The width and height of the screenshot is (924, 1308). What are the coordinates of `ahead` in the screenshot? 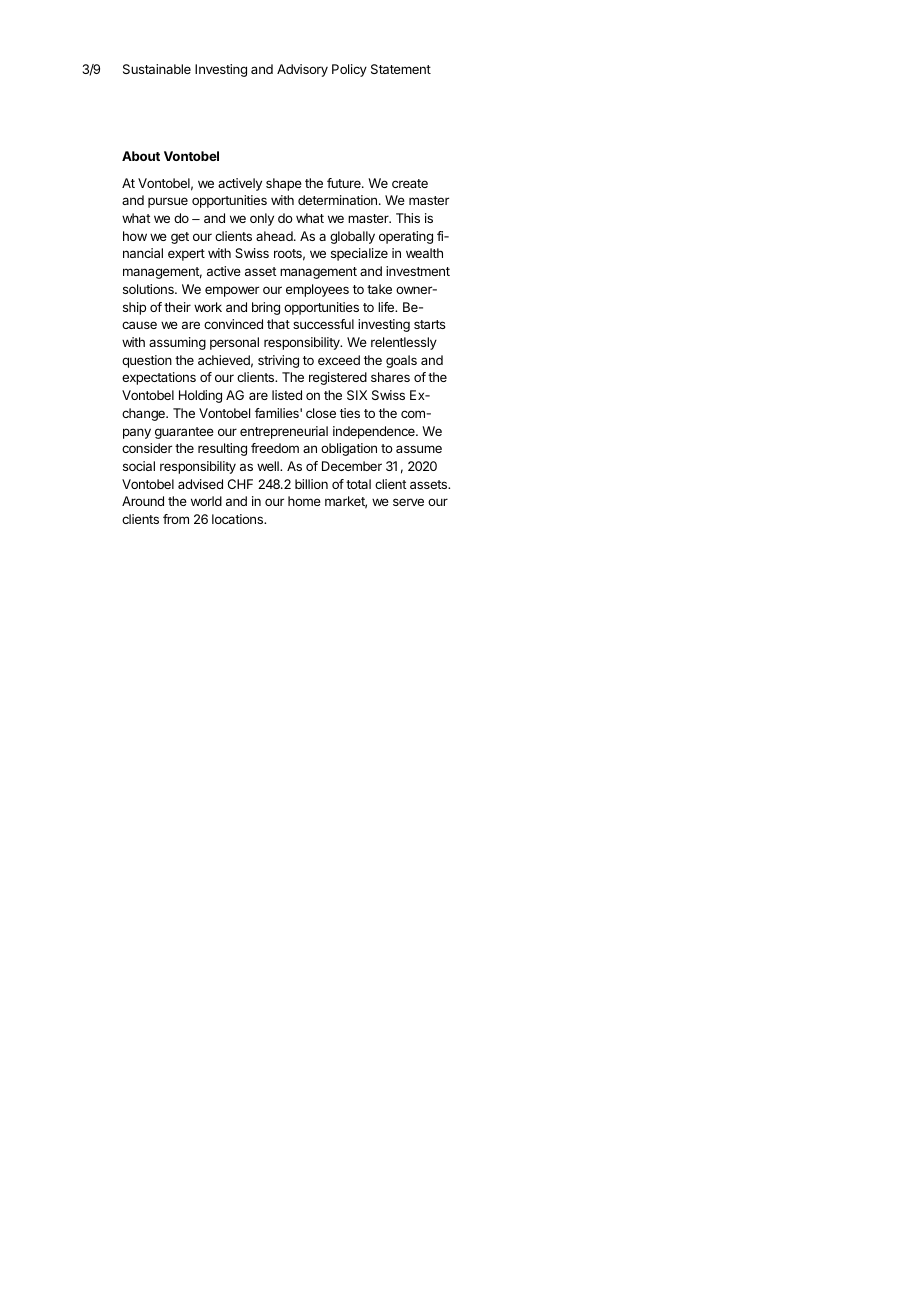 It's located at (275, 236).
